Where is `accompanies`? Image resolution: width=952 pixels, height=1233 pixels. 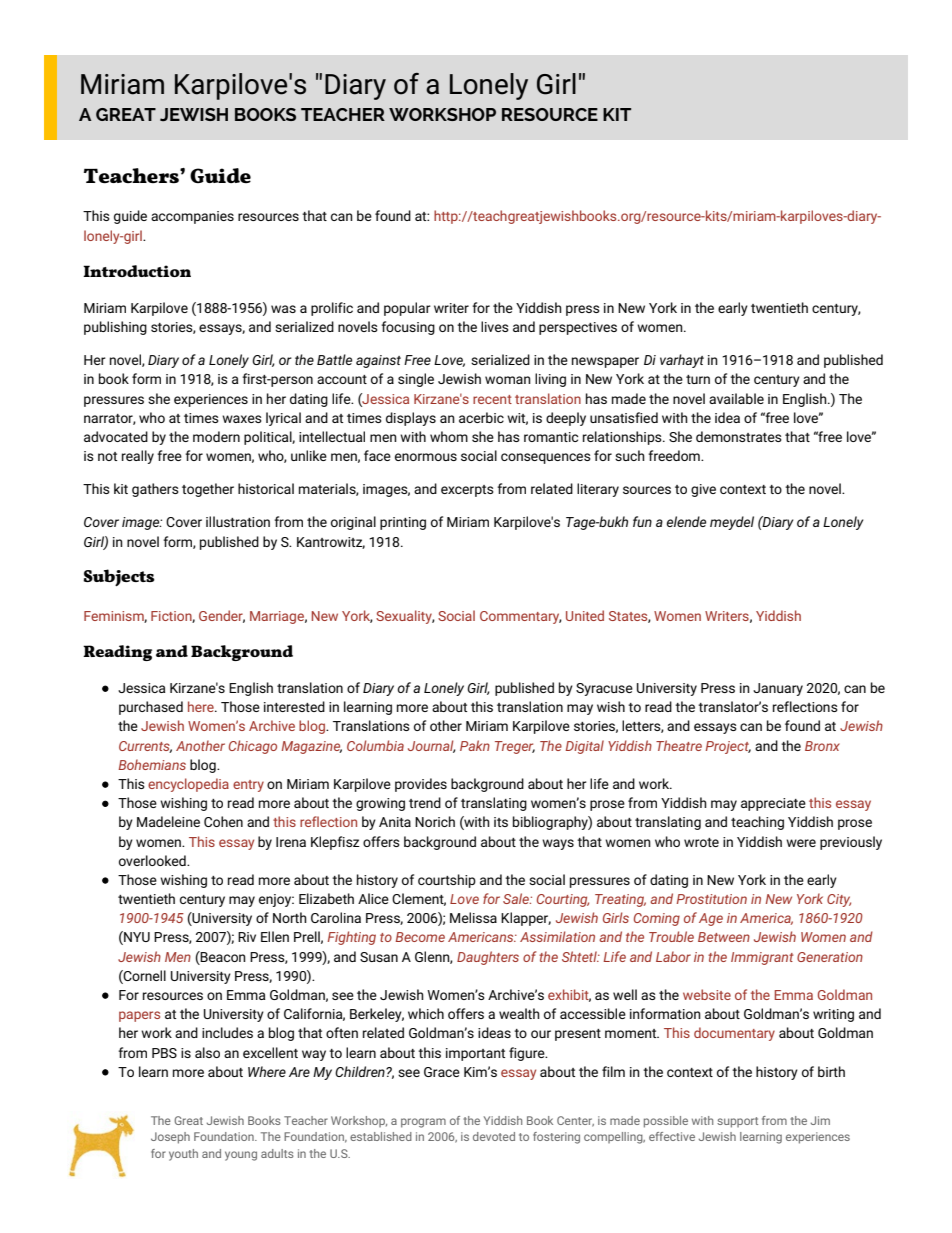 accompanies is located at coordinates (192, 217).
